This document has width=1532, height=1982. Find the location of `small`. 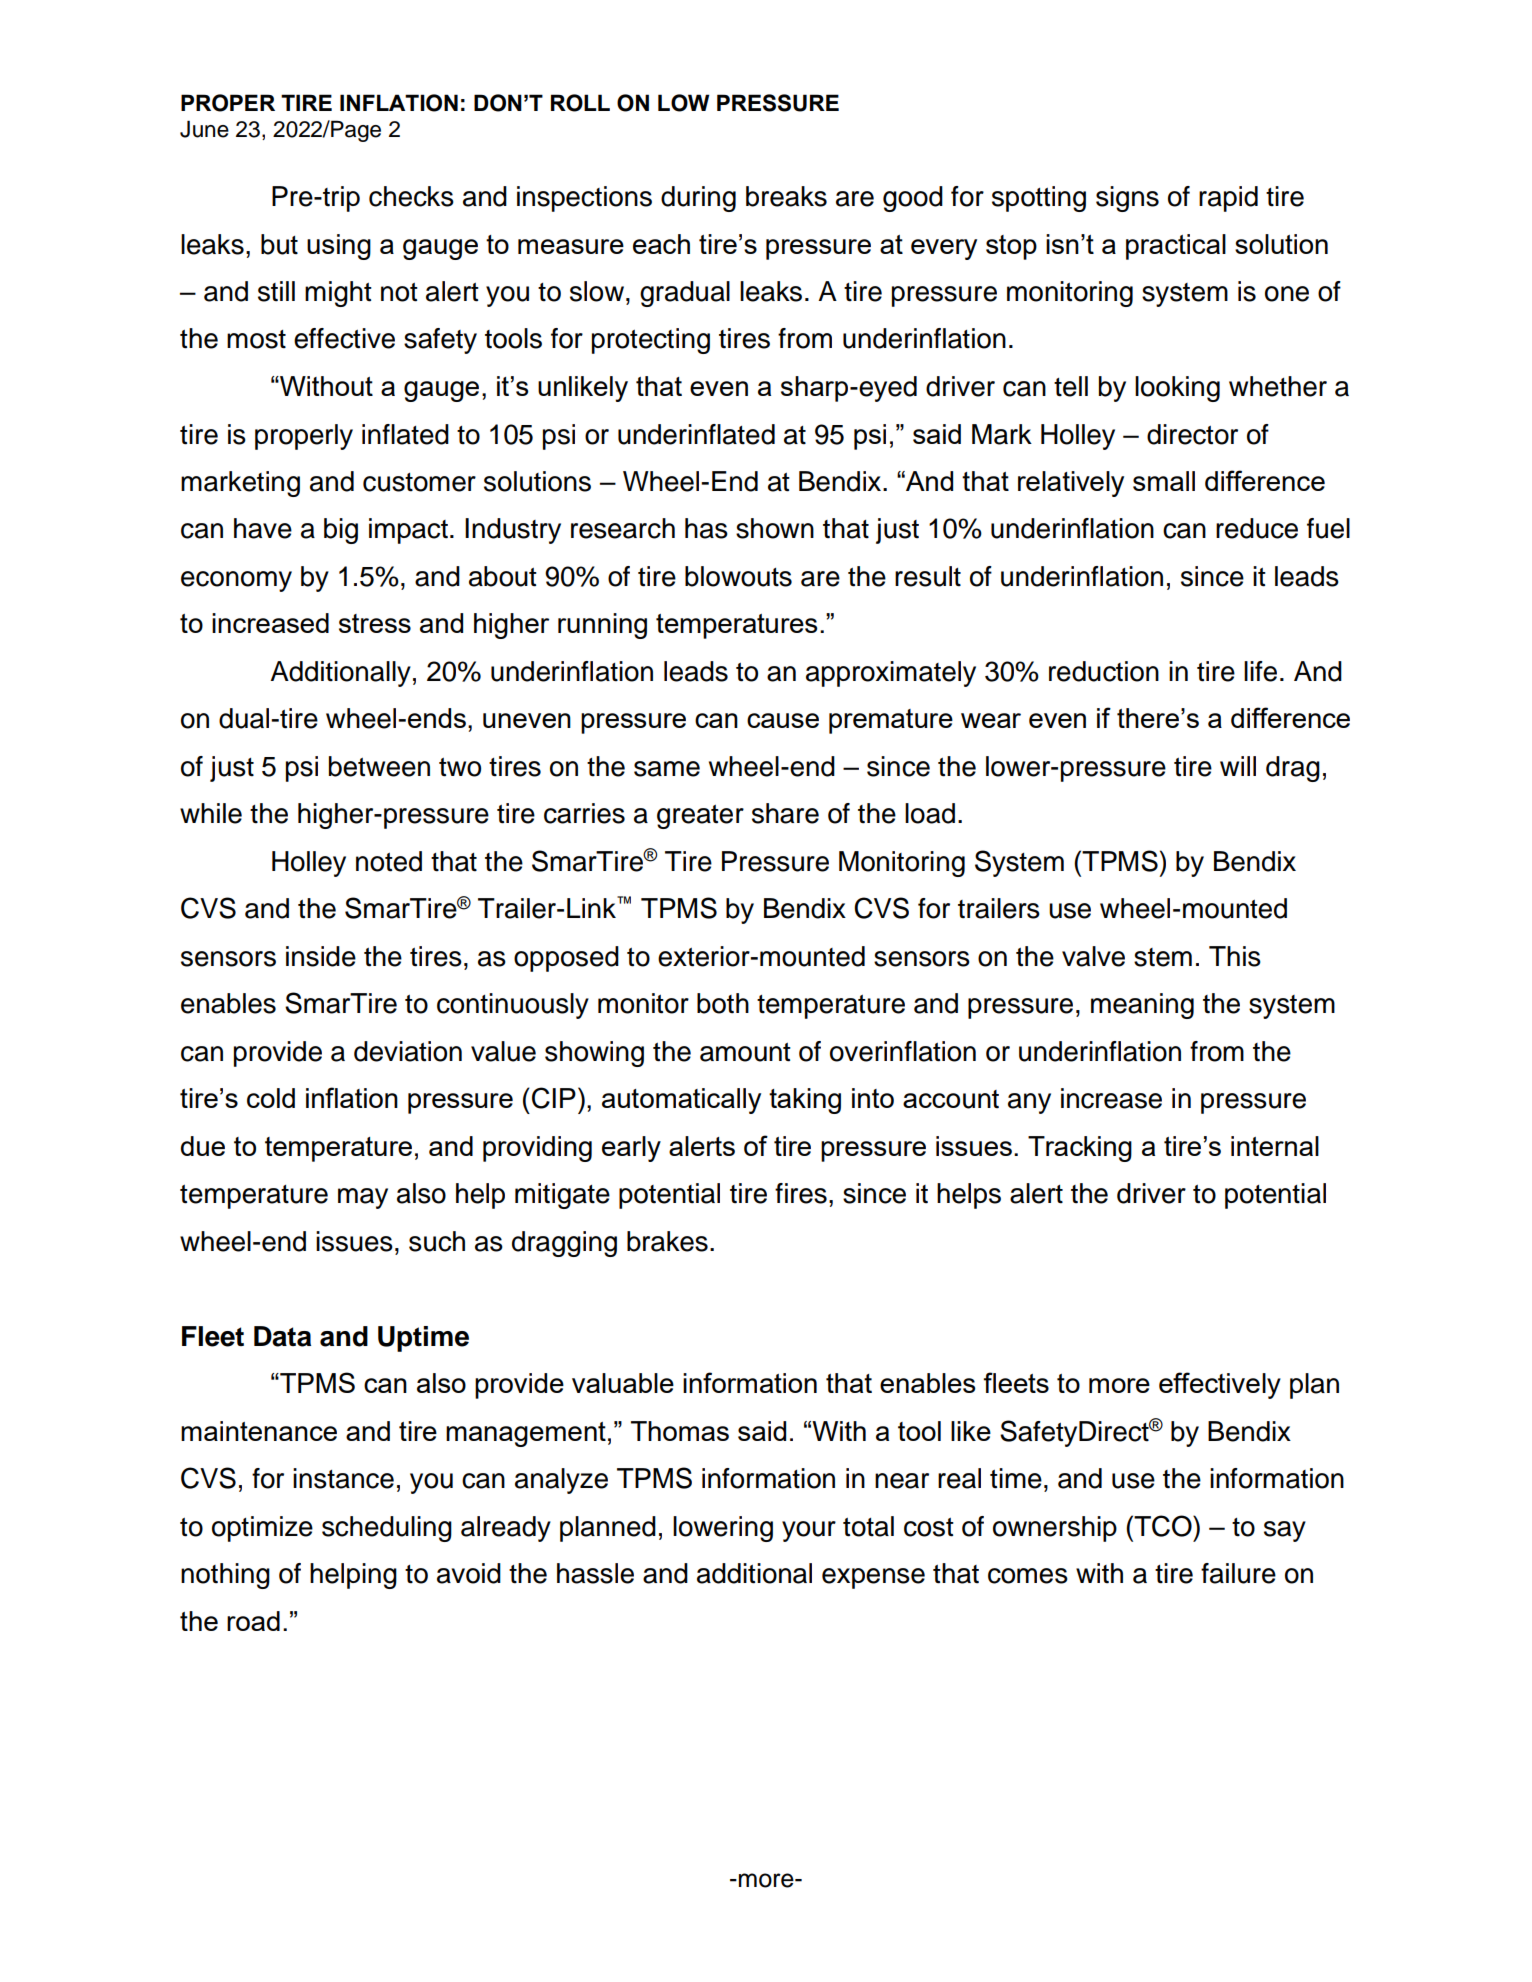

small is located at coordinates (1164, 481).
